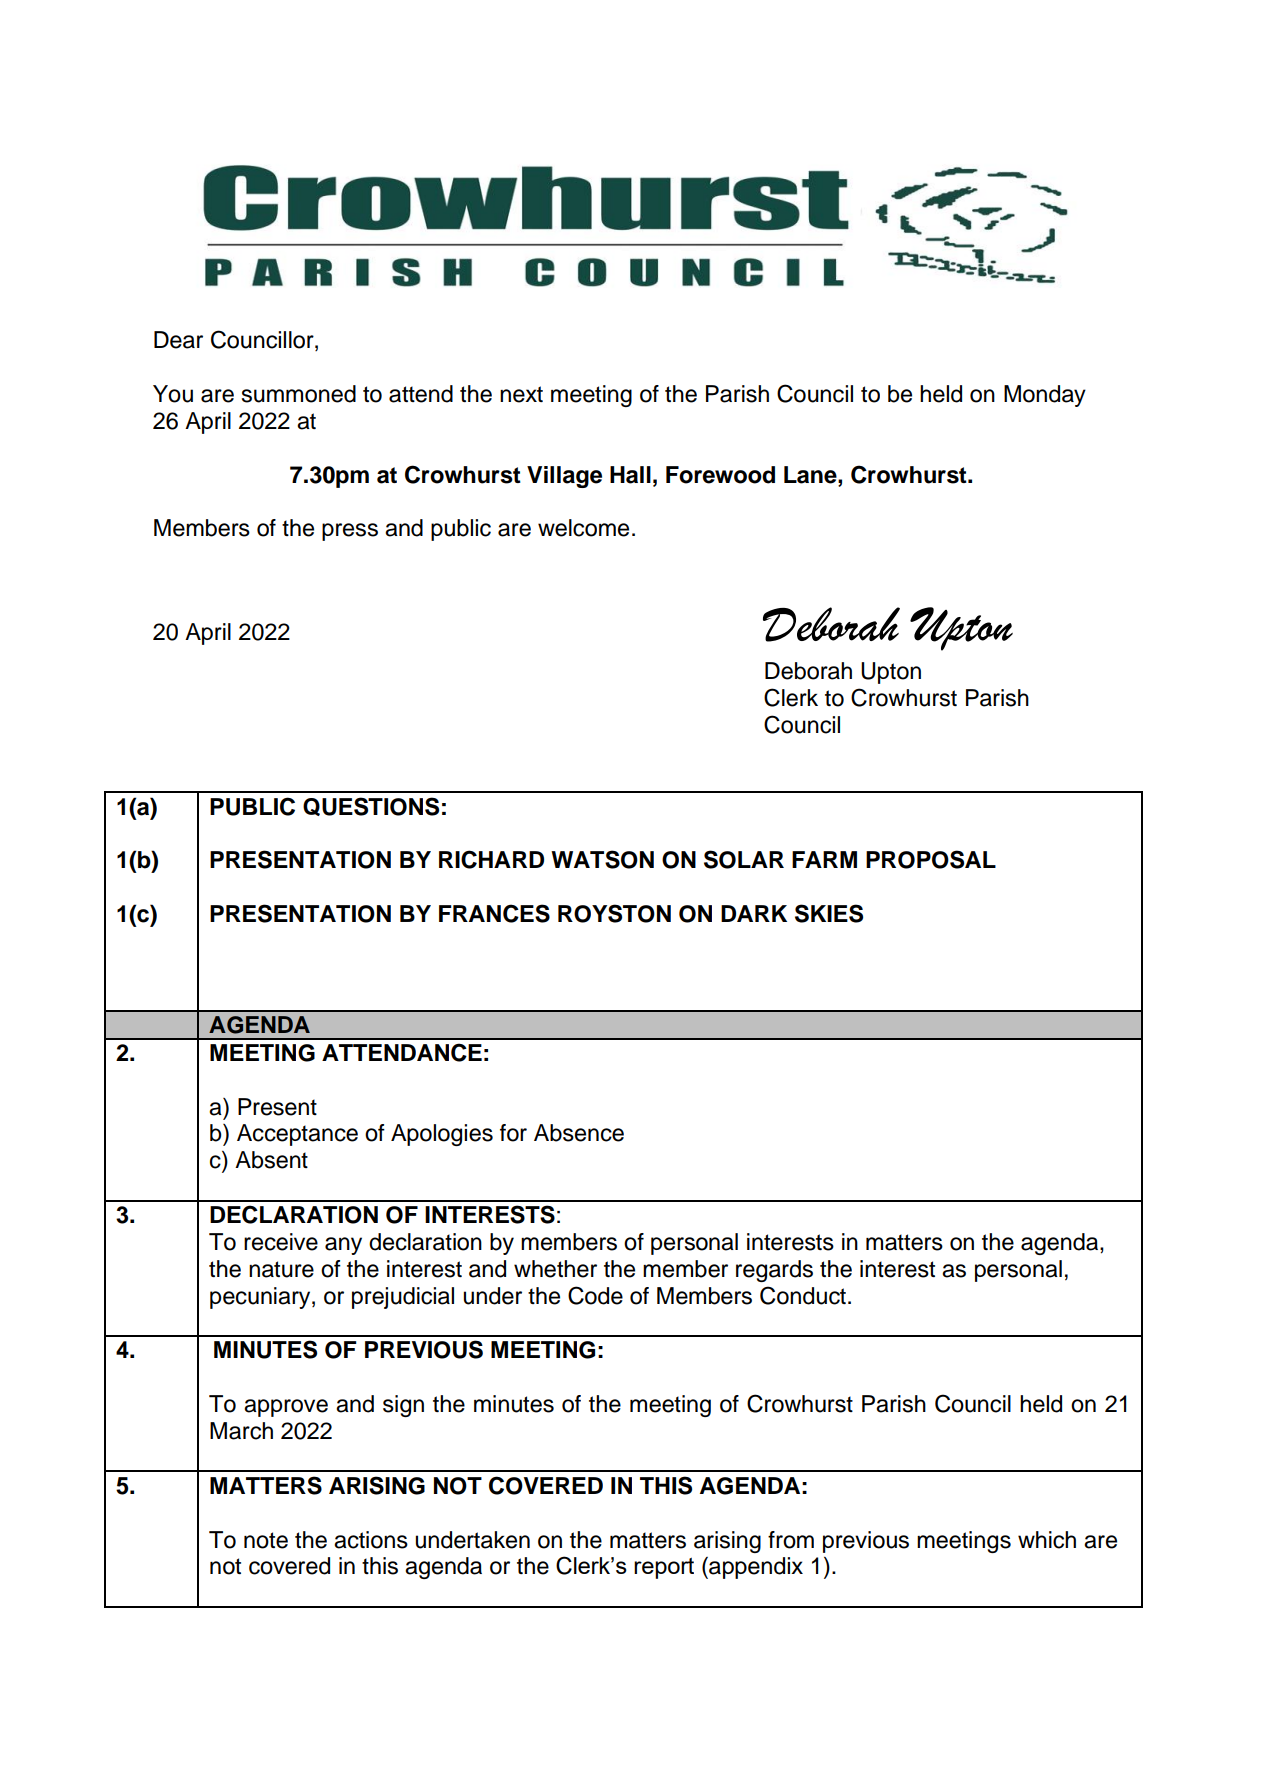 Image resolution: width=1263 pixels, height=1787 pixels. I want to click on summoned, so click(299, 394).
